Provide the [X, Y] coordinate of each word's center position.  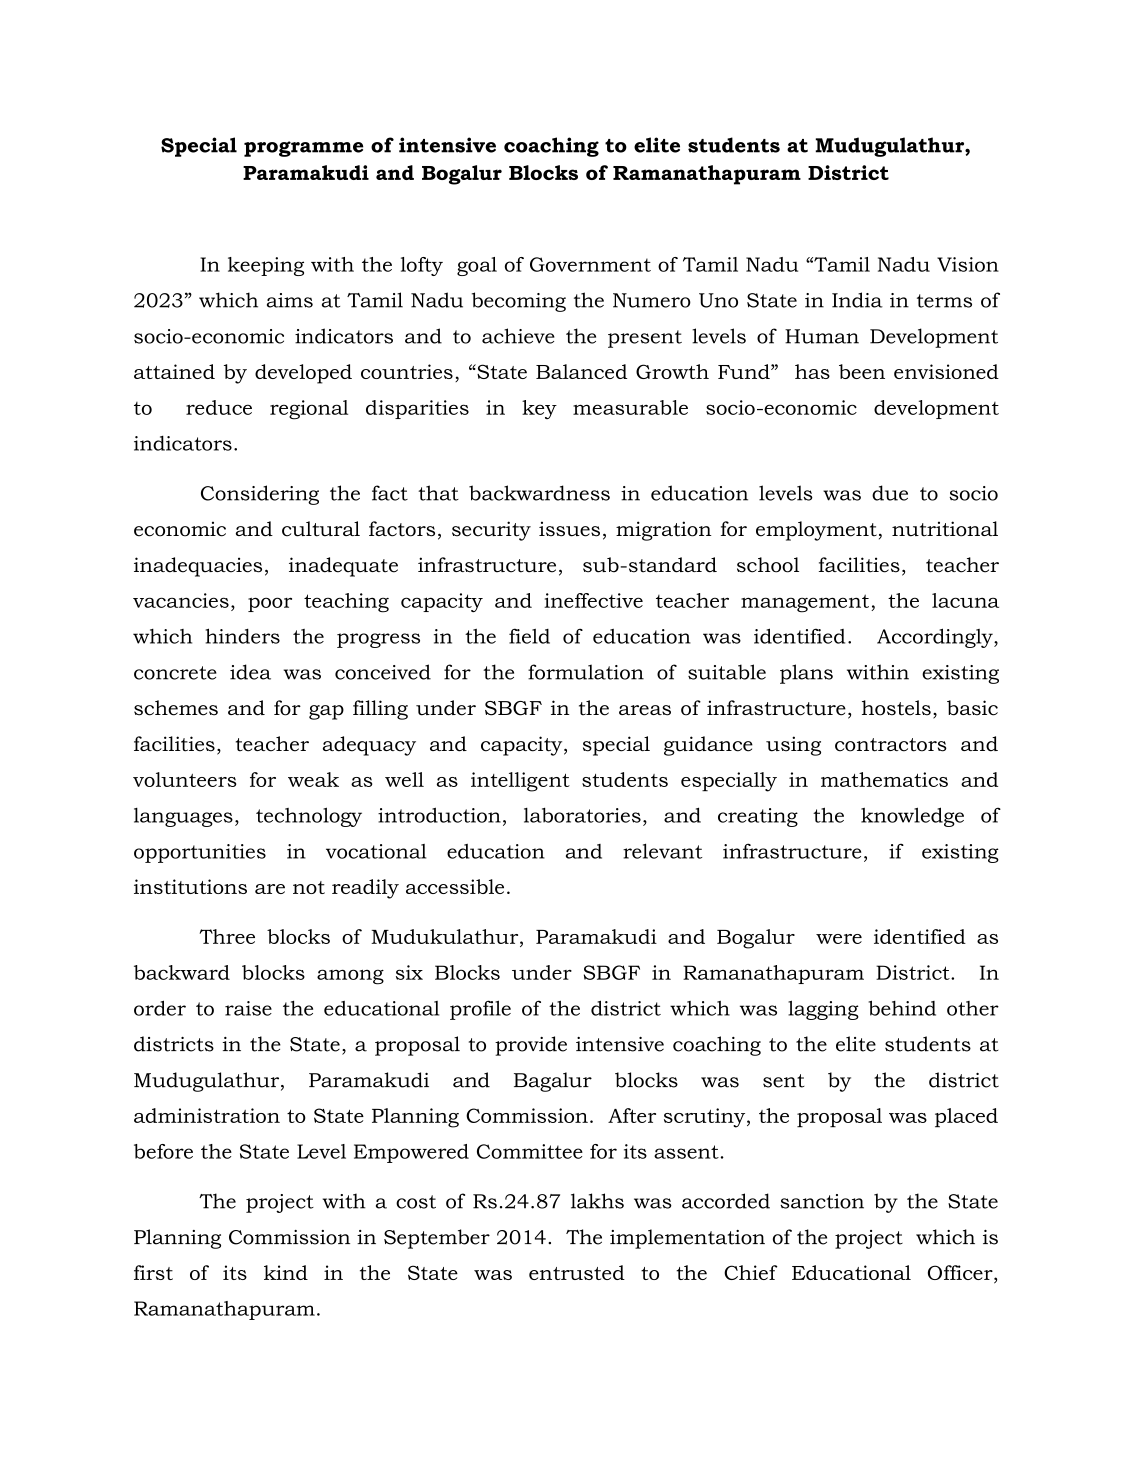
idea [250, 672]
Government [590, 264]
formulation [586, 672]
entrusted [577, 1272]
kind [286, 1272]
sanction [822, 1201]
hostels [896, 708]
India [857, 300]
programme [303, 149]
